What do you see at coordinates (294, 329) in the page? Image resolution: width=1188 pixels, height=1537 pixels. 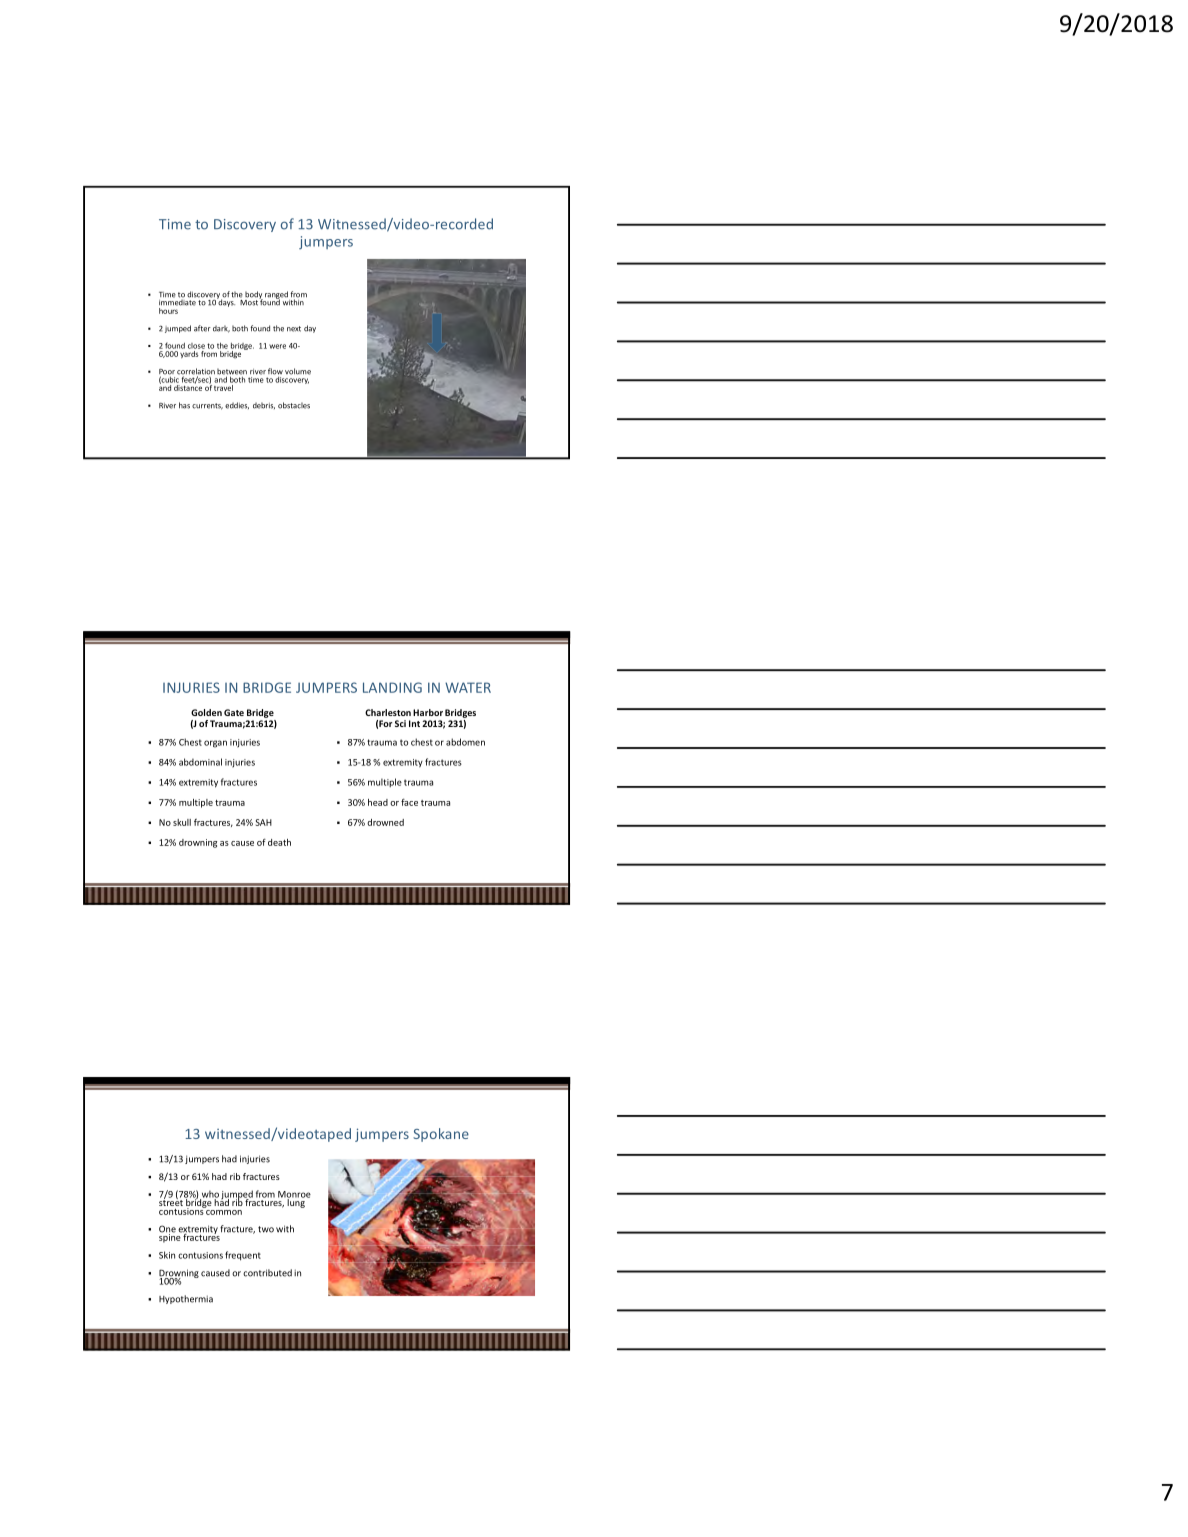 I see `next` at bounding box center [294, 329].
